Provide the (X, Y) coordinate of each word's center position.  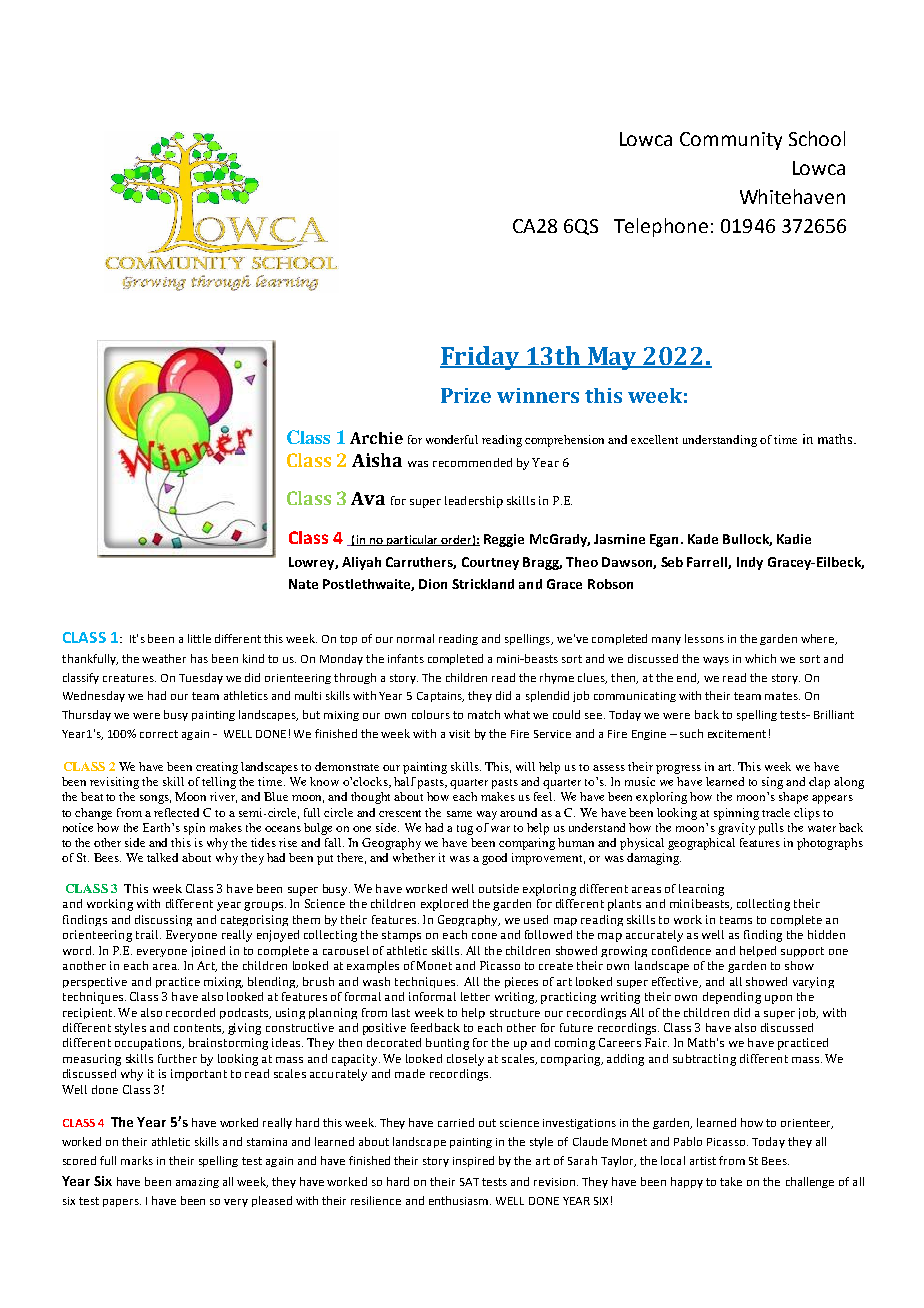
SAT (469, 1182)
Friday (480, 358)
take (731, 1181)
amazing (197, 1183)
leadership (474, 502)
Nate (303, 584)
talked (162, 857)
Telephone (661, 227)
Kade (703, 539)
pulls (771, 829)
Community (731, 141)
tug (465, 830)
